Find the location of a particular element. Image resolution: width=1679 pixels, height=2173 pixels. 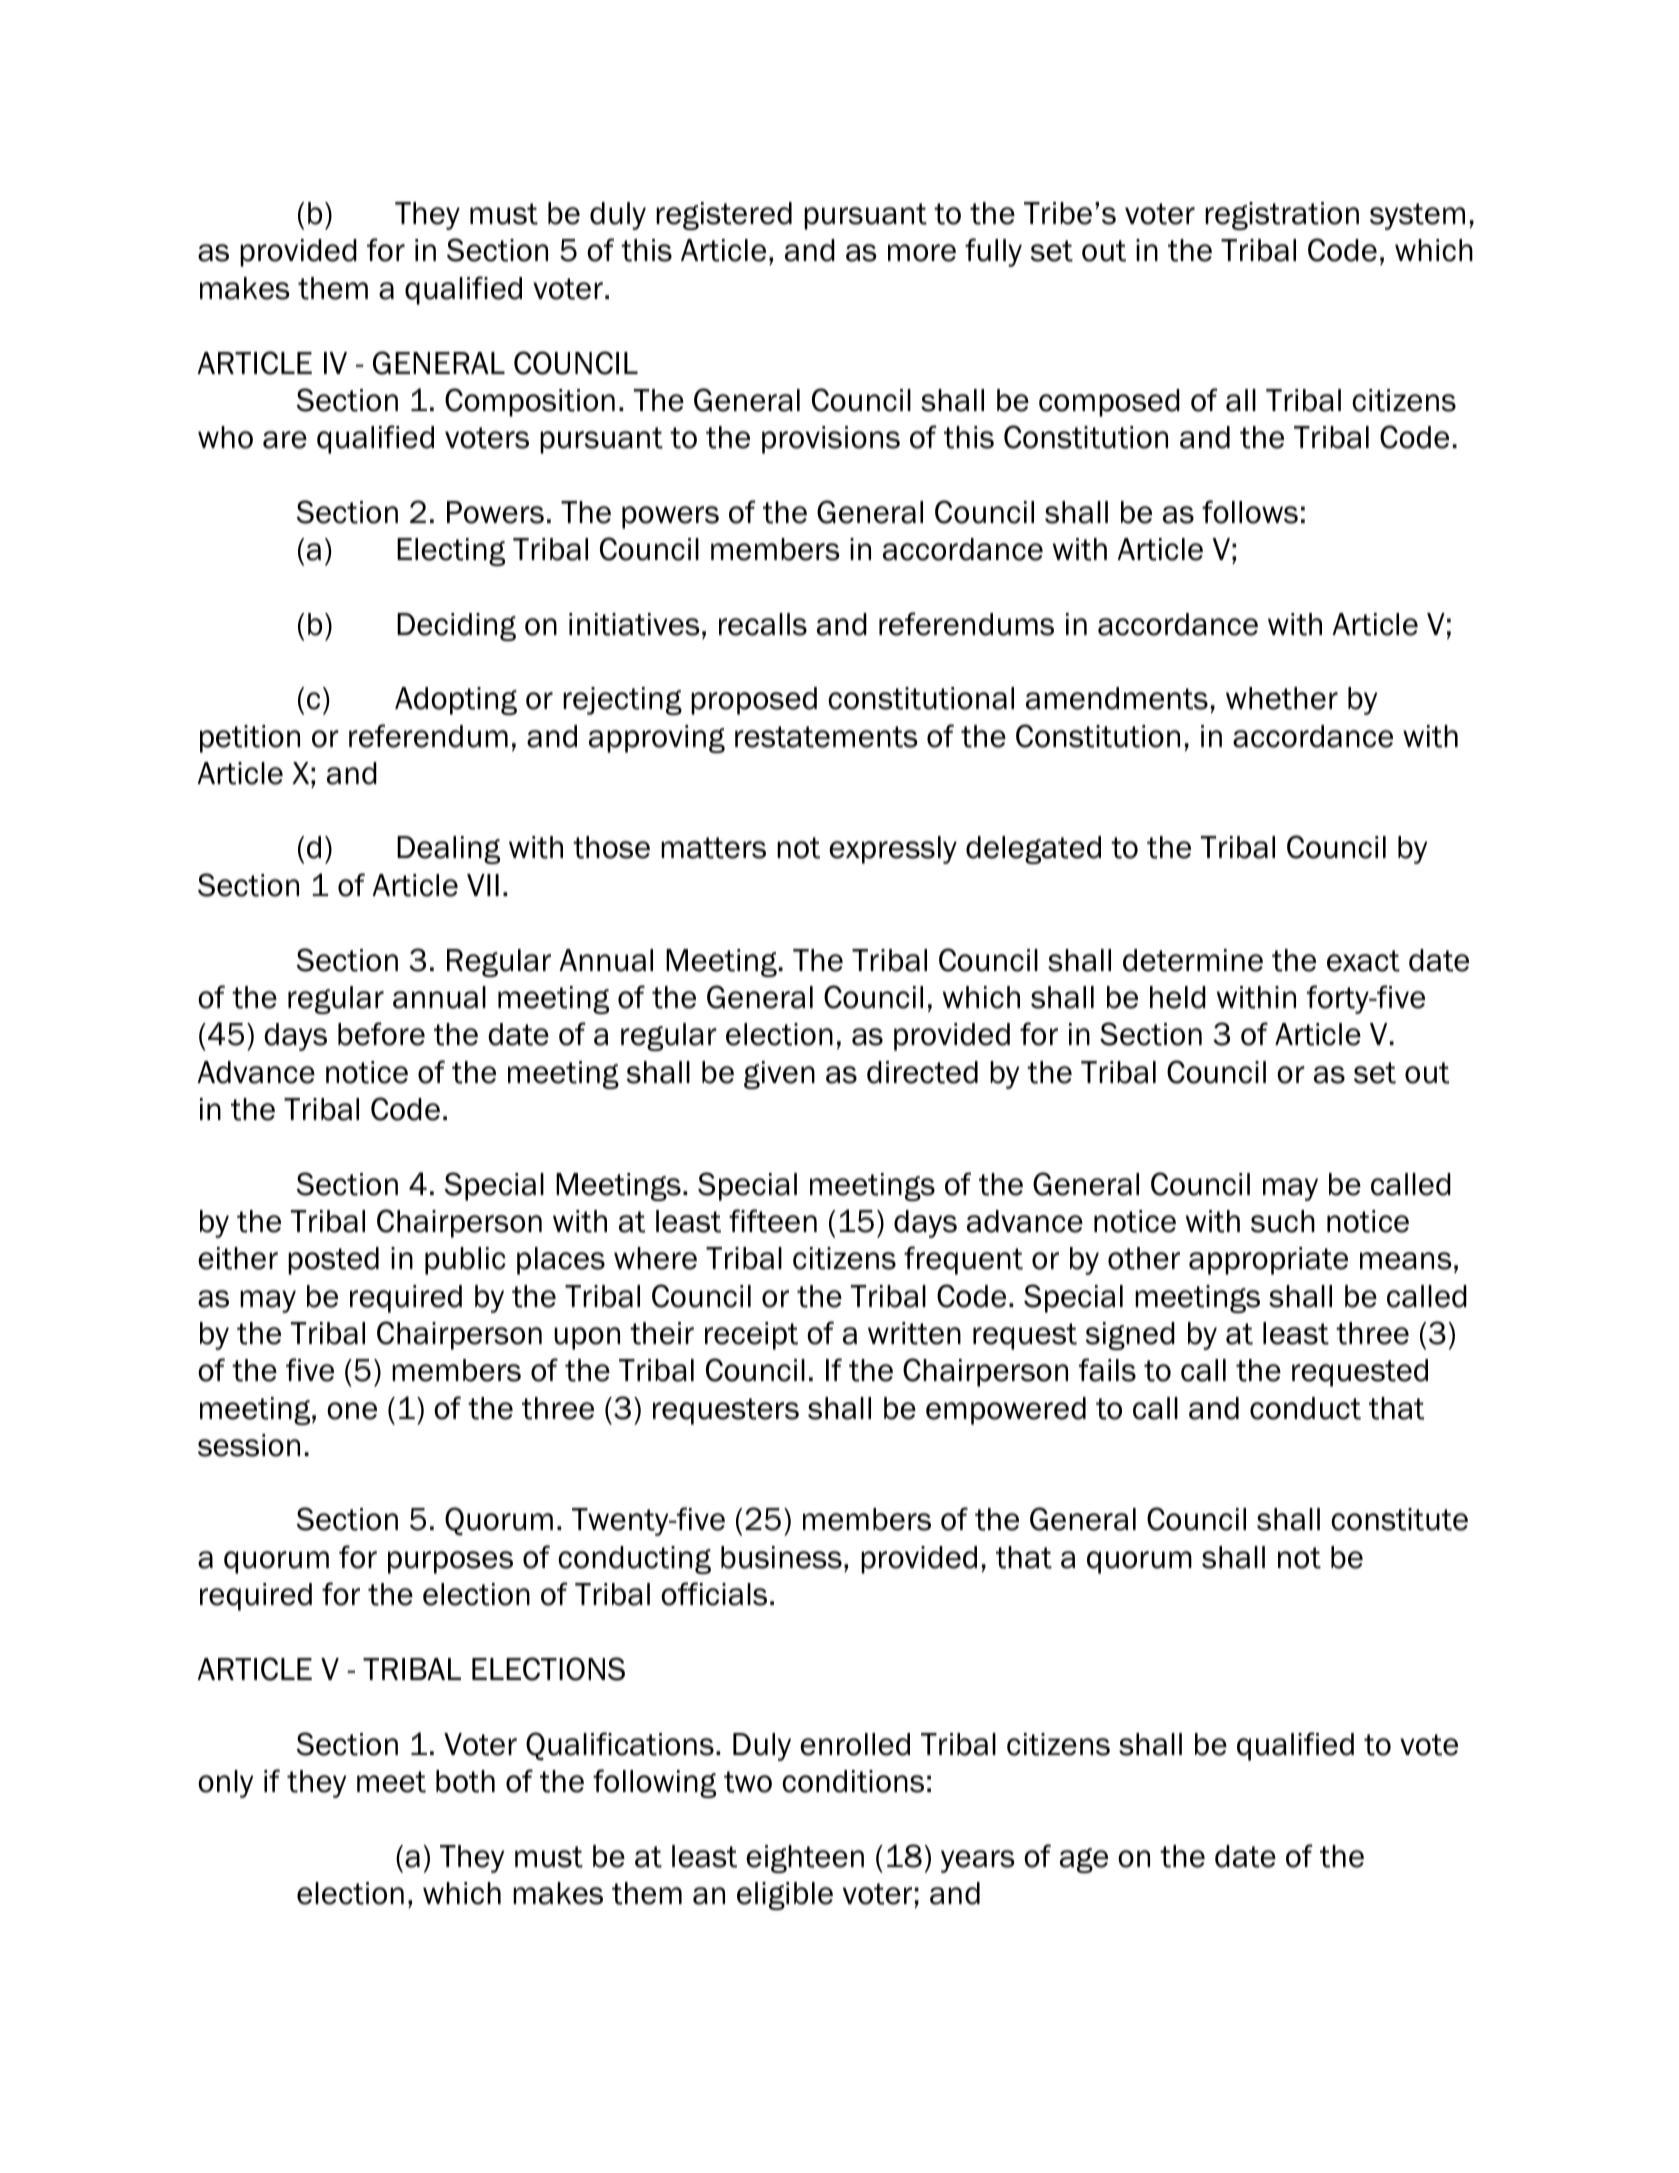

given is located at coordinates (779, 1075).
